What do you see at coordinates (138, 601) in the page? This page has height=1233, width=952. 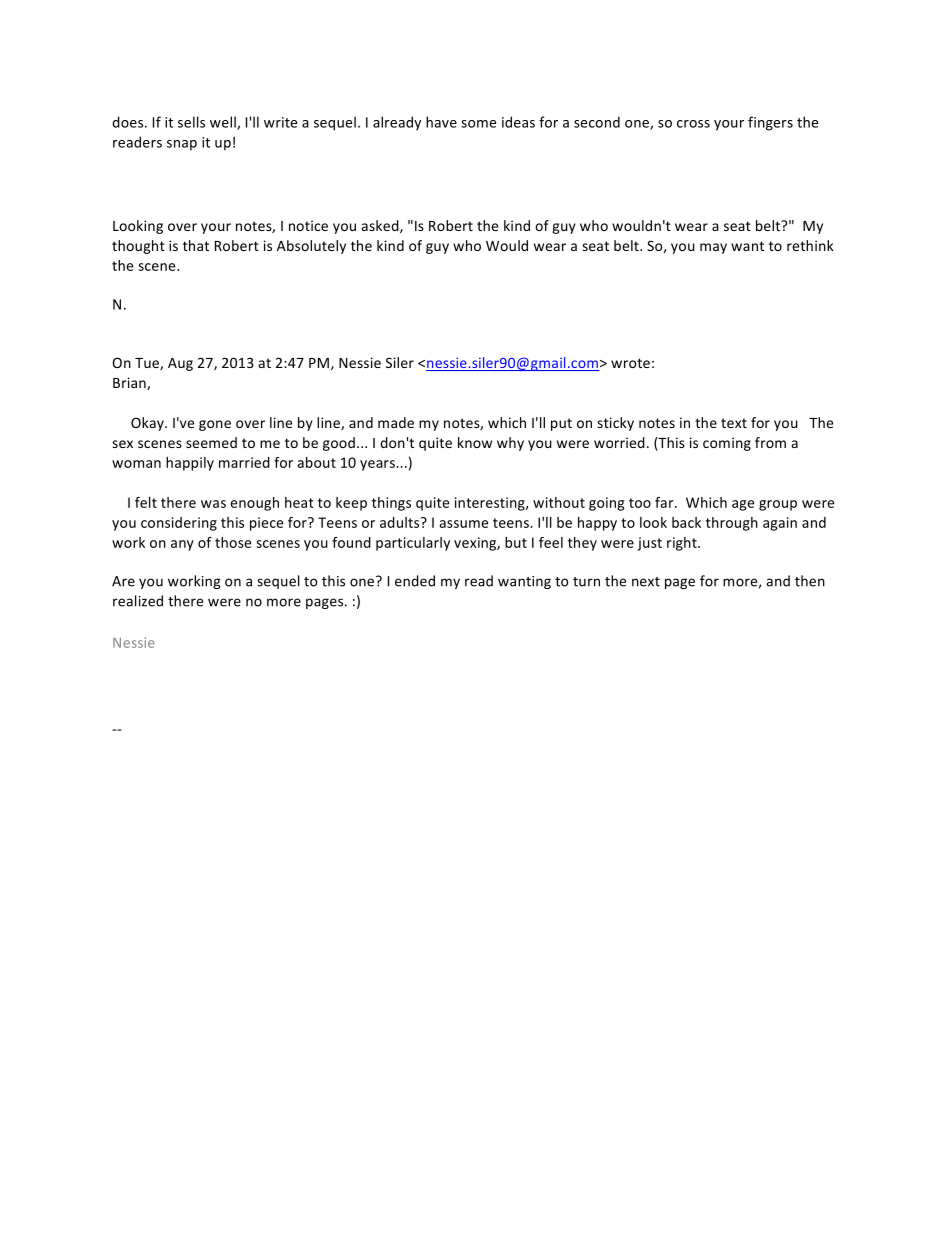 I see `realized` at bounding box center [138, 601].
